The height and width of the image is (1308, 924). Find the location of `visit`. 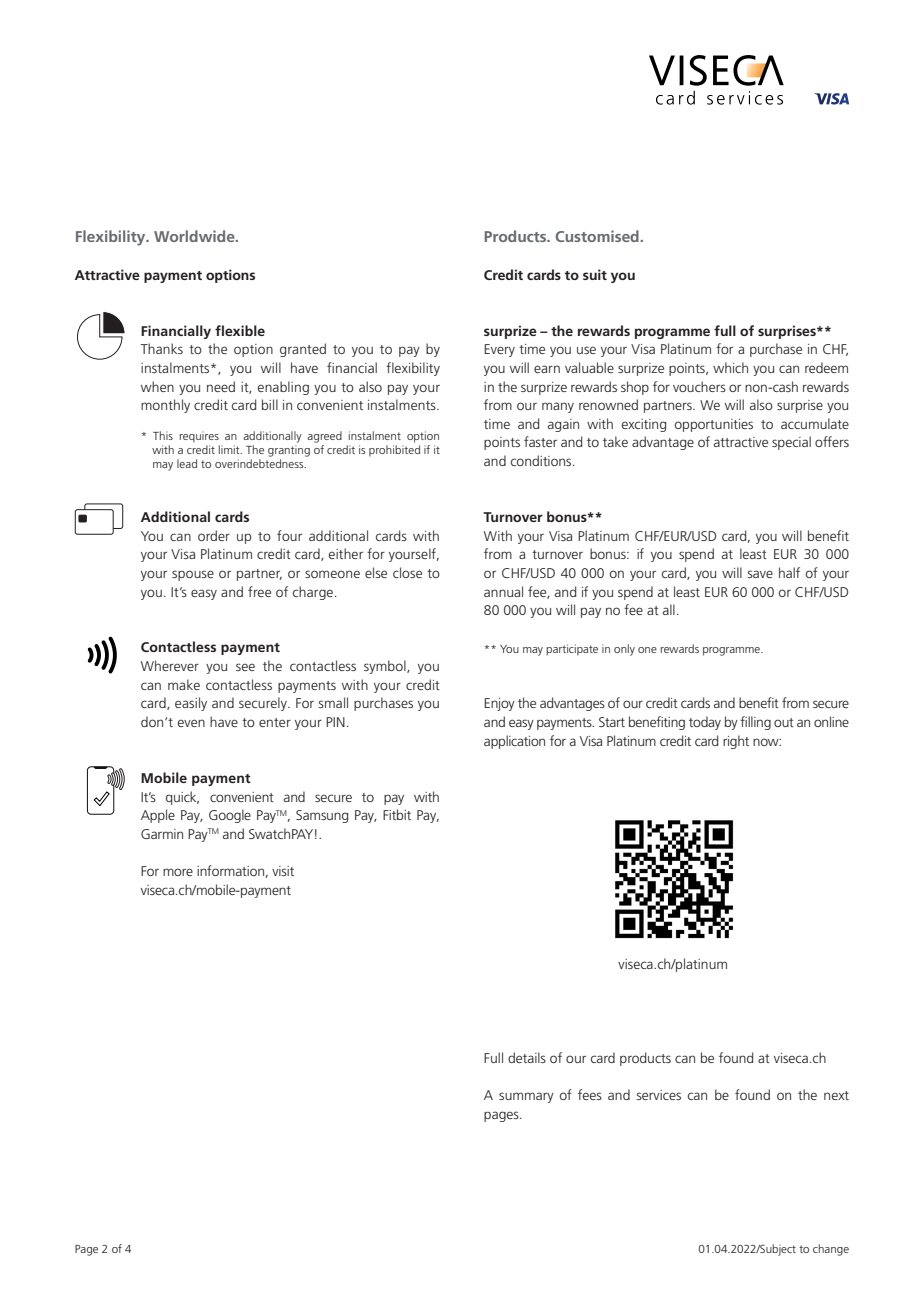

visit is located at coordinates (283, 871).
